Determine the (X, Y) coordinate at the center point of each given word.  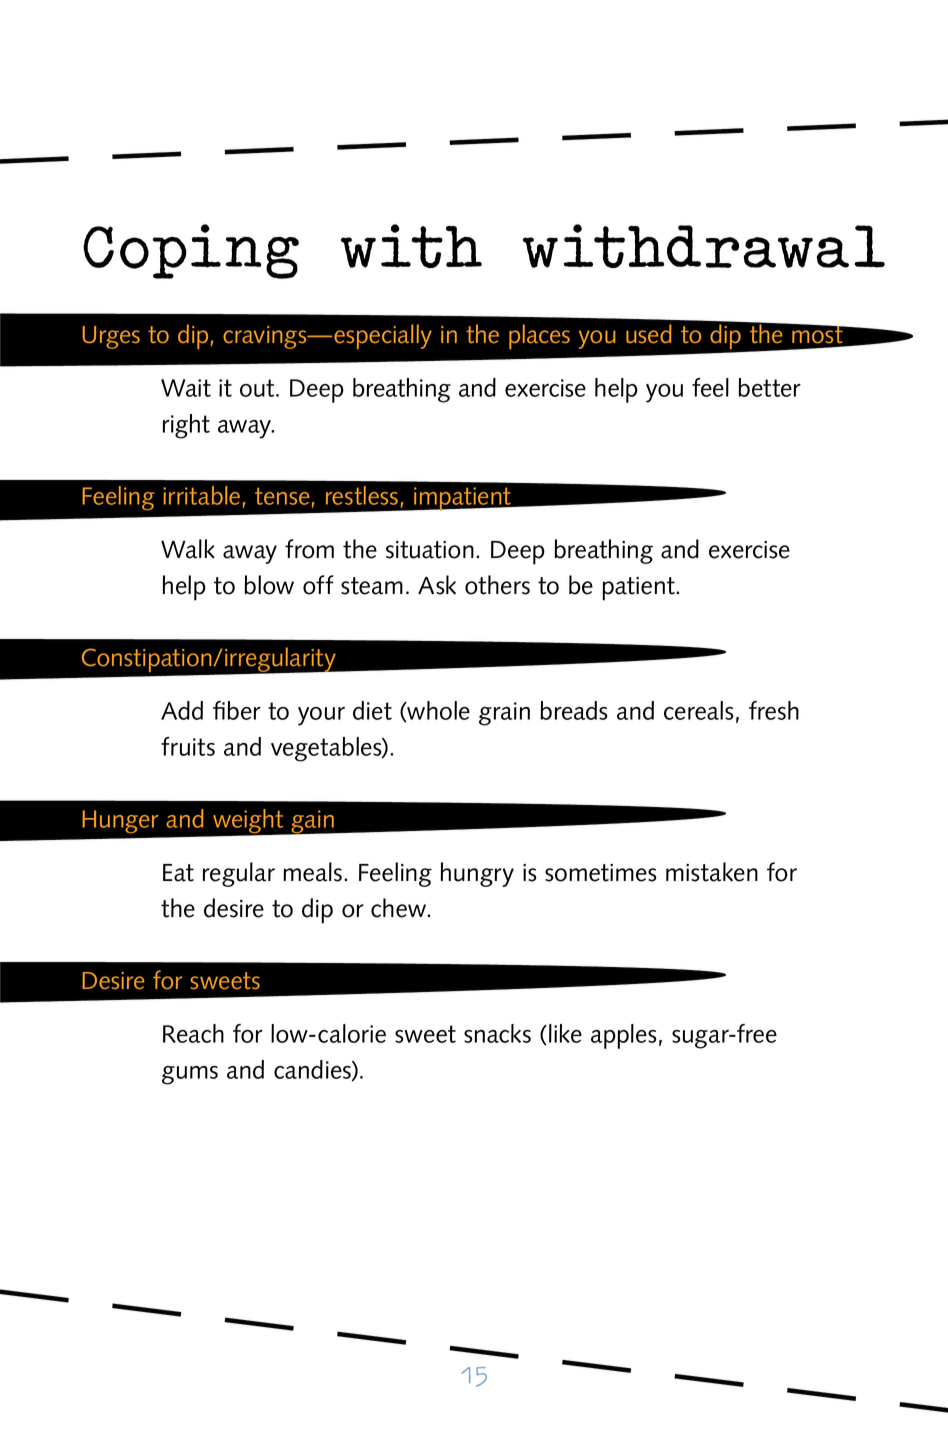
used (649, 334)
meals (312, 872)
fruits (188, 746)
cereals (699, 710)
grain (504, 714)
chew (400, 908)
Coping (191, 251)
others (497, 585)
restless (362, 495)
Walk (188, 549)
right (186, 426)
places (539, 336)
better (769, 387)
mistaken (712, 872)
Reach (193, 1033)
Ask (437, 585)
